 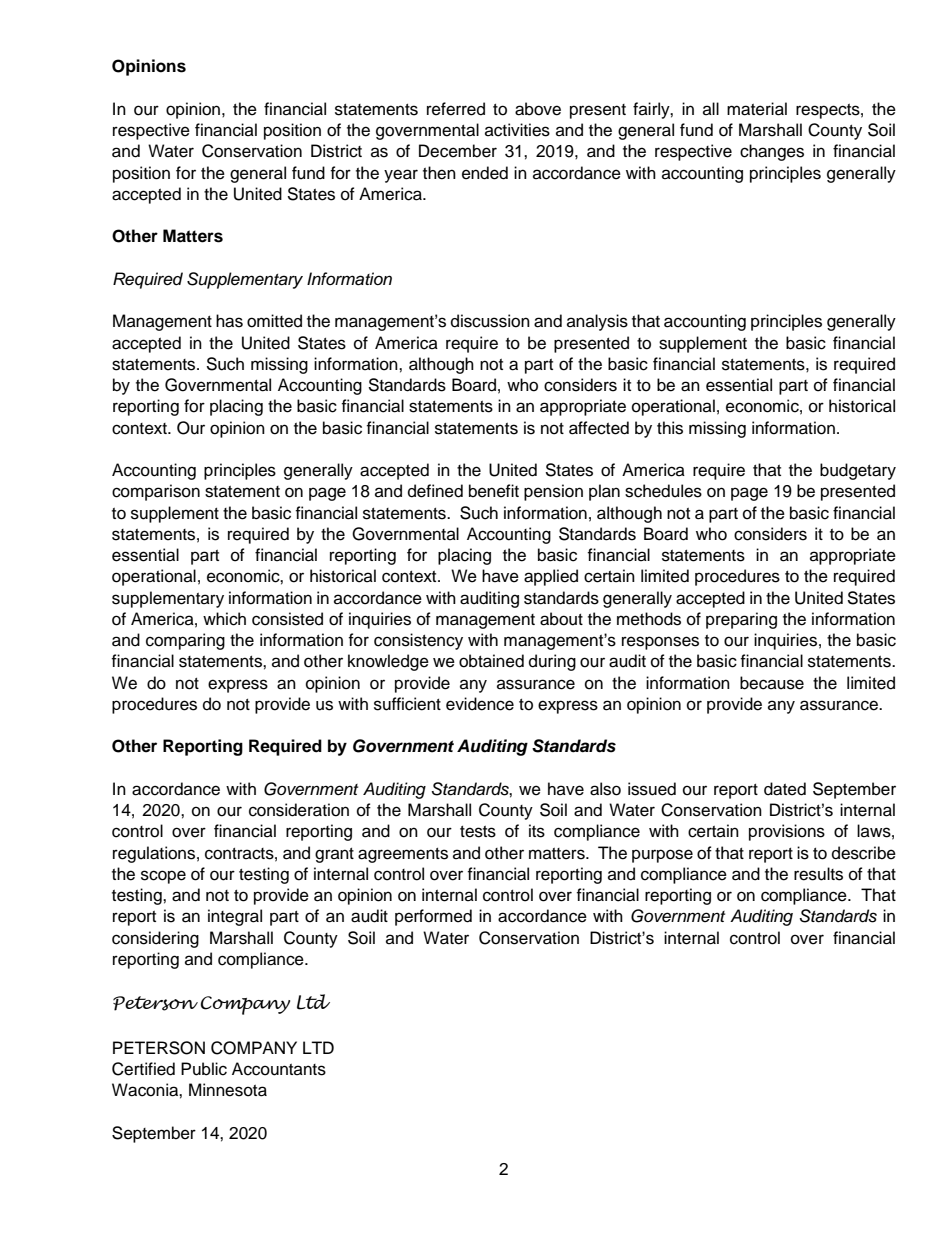 I want to click on comparison, so click(x=156, y=492).
